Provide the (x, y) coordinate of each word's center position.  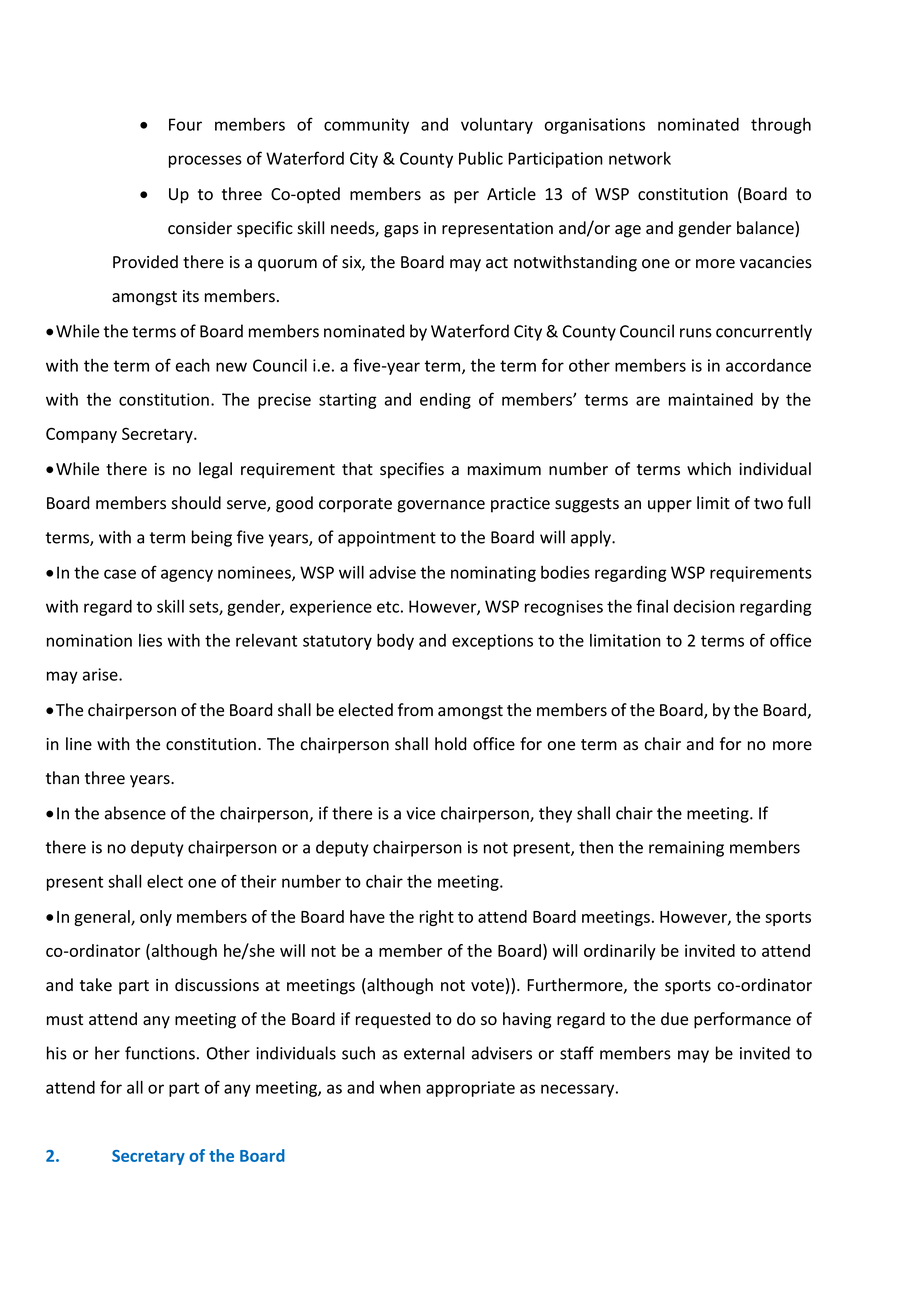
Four (185, 124)
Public (481, 158)
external (434, 1053)
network (640, 158)
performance (742, 1020)
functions (160, 1053)
